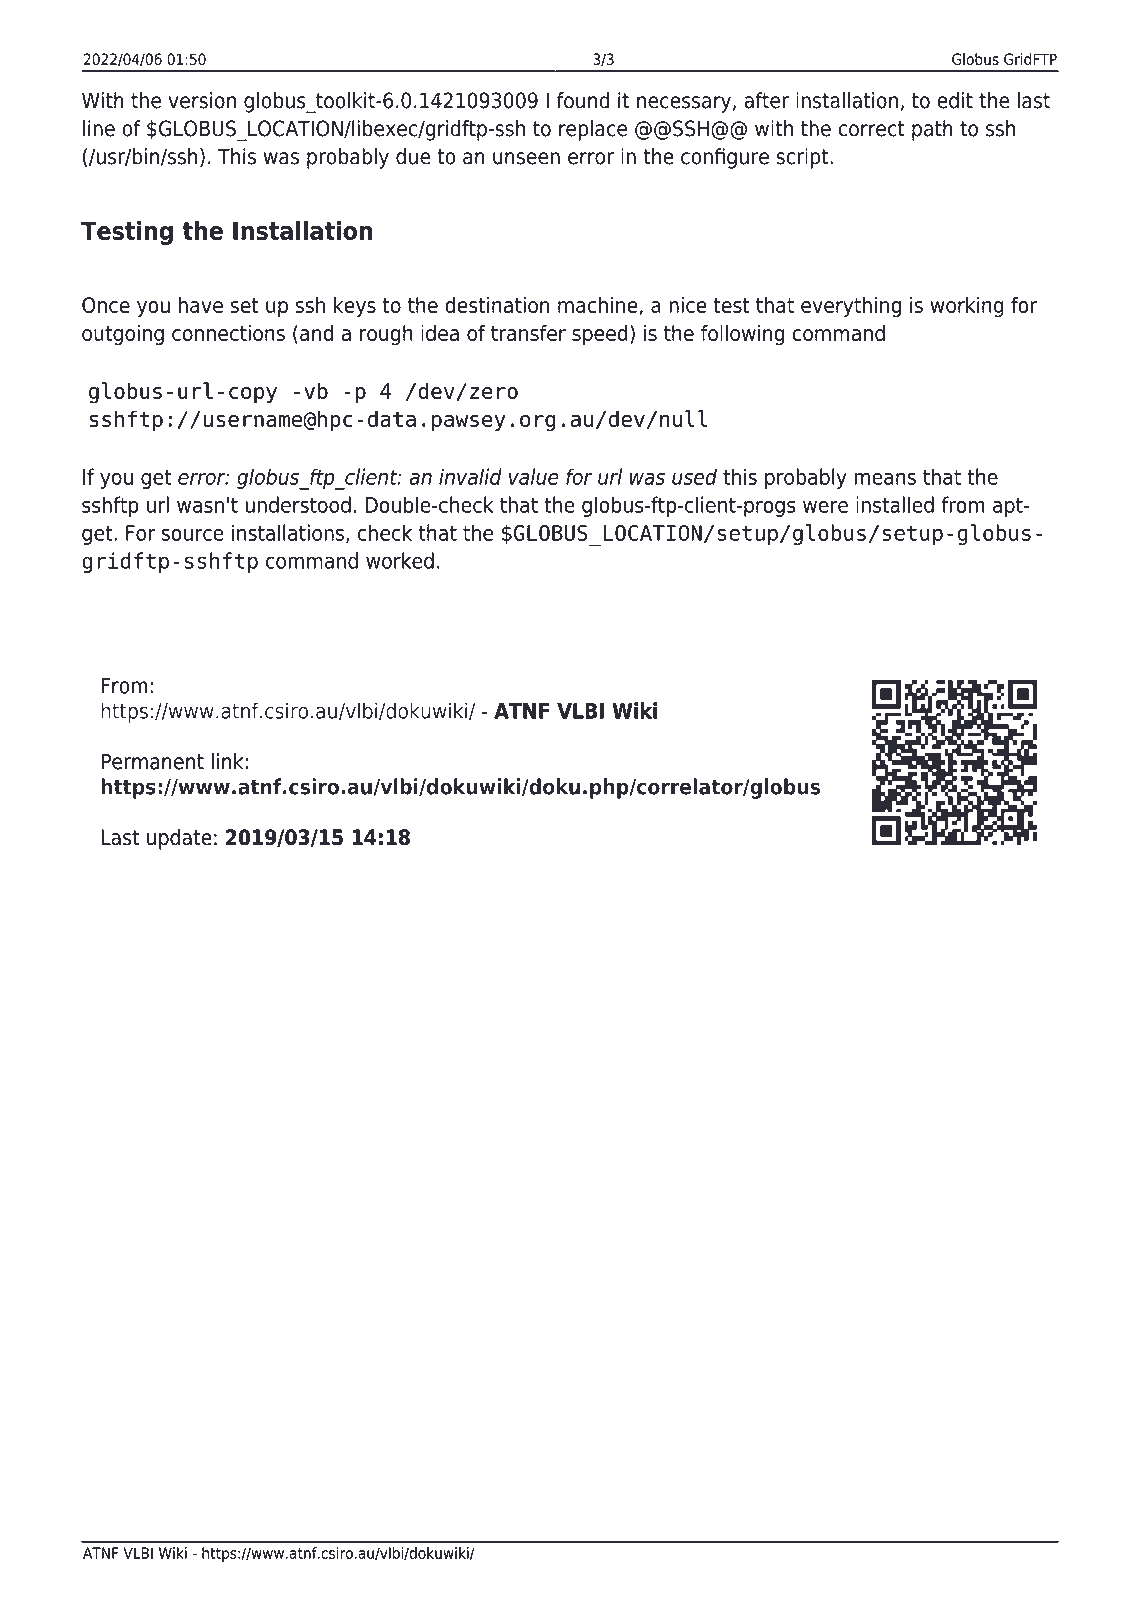  Describe the element at coordinates (593, 130) in the screenshot. I see `replace` at that location.
